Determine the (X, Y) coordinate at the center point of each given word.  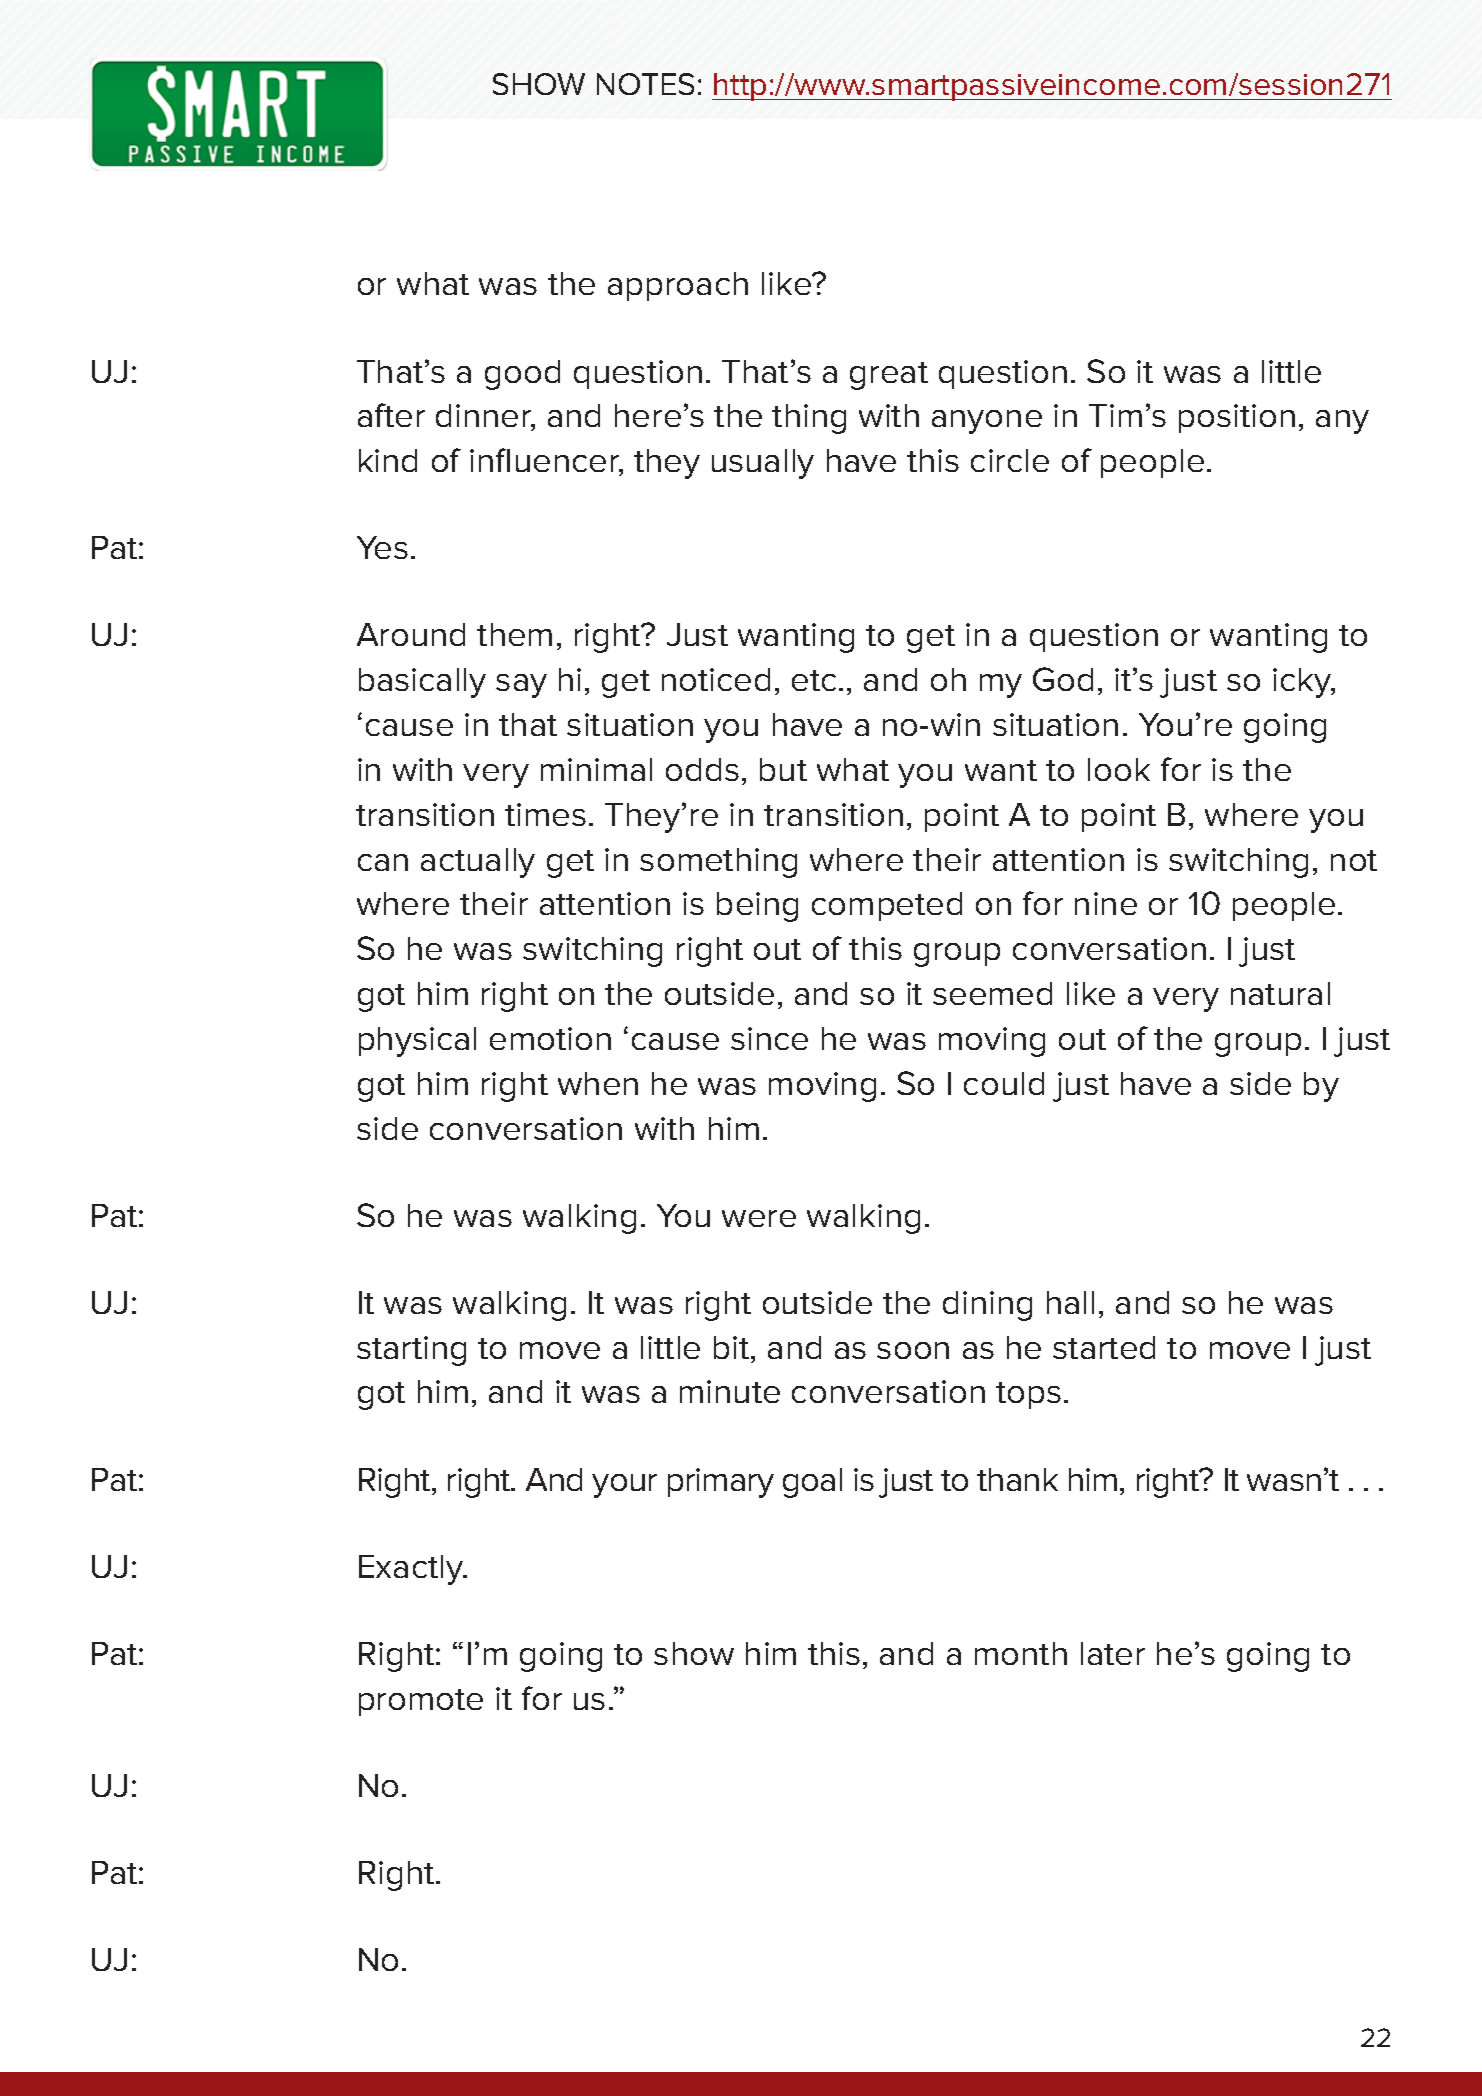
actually (478, 863)
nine (1106, 903)
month (1021, 1653)
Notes (645, 84)
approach (678, 286)
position (1237, 418)
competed (887, 906)
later (1113, 1653)
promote (421, 1702)
